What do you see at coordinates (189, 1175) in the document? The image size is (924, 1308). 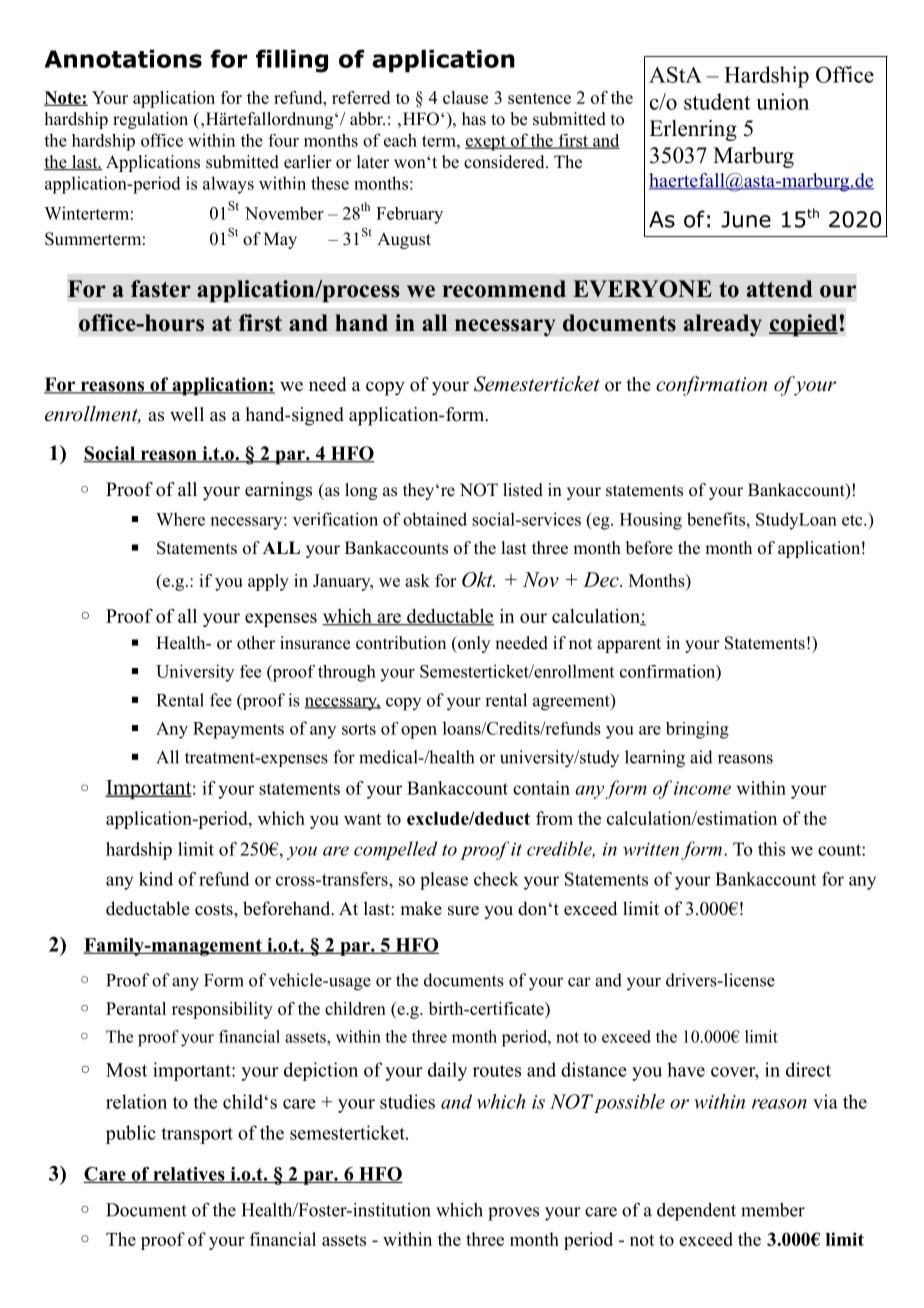 I see `relatives` at bounding box center [189, 1175].
